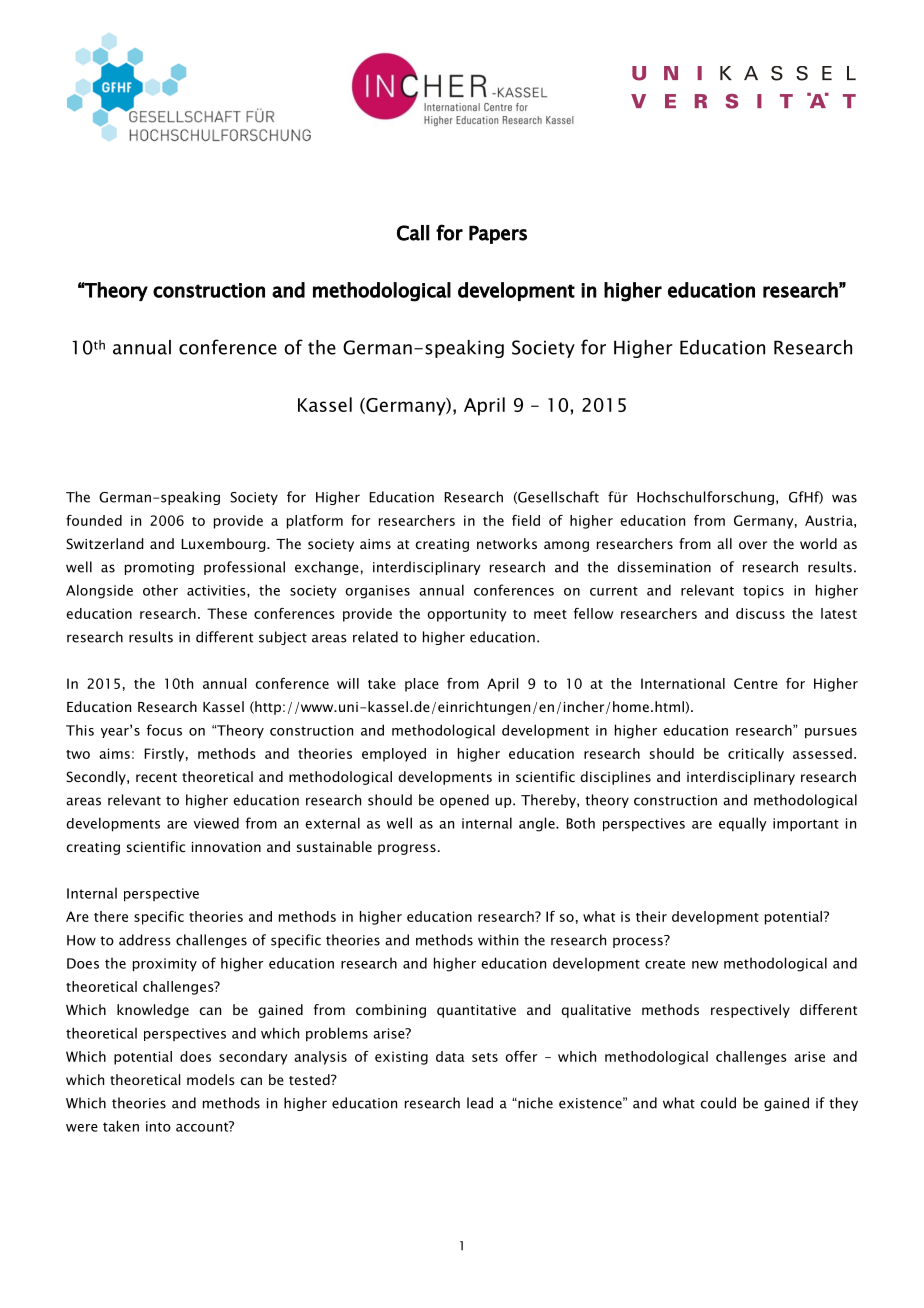 The image size is (924, 1308). Describe the element at coordinates (480, 1103) in the screenshot. I see `lead` at that location.
